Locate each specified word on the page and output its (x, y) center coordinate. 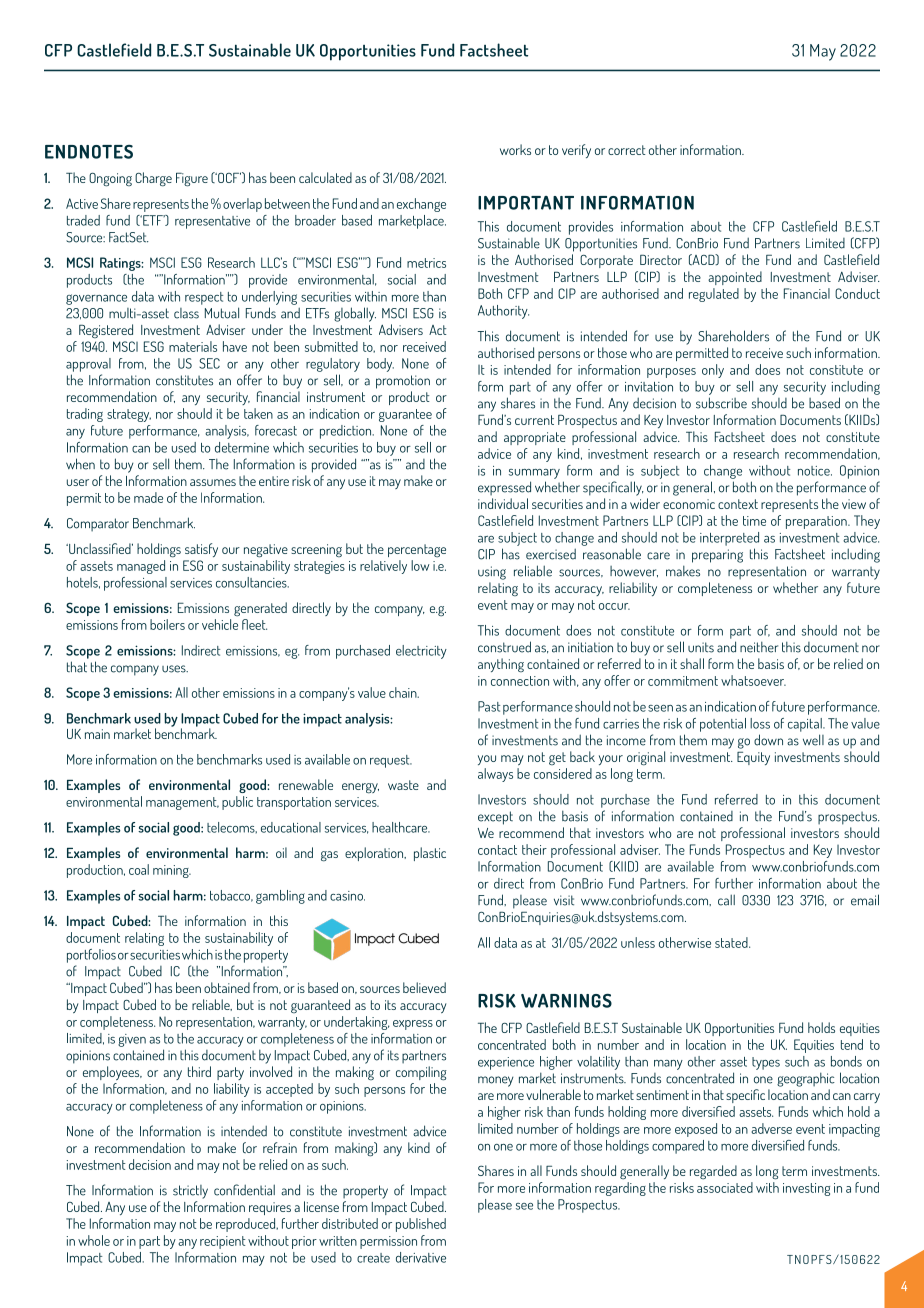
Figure (192, 180)
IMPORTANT (526, 203)
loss (760, 723)
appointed (735, 278)
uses (175, 669)
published (421, 1225)
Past (489, 706)
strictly (190, 1192)
